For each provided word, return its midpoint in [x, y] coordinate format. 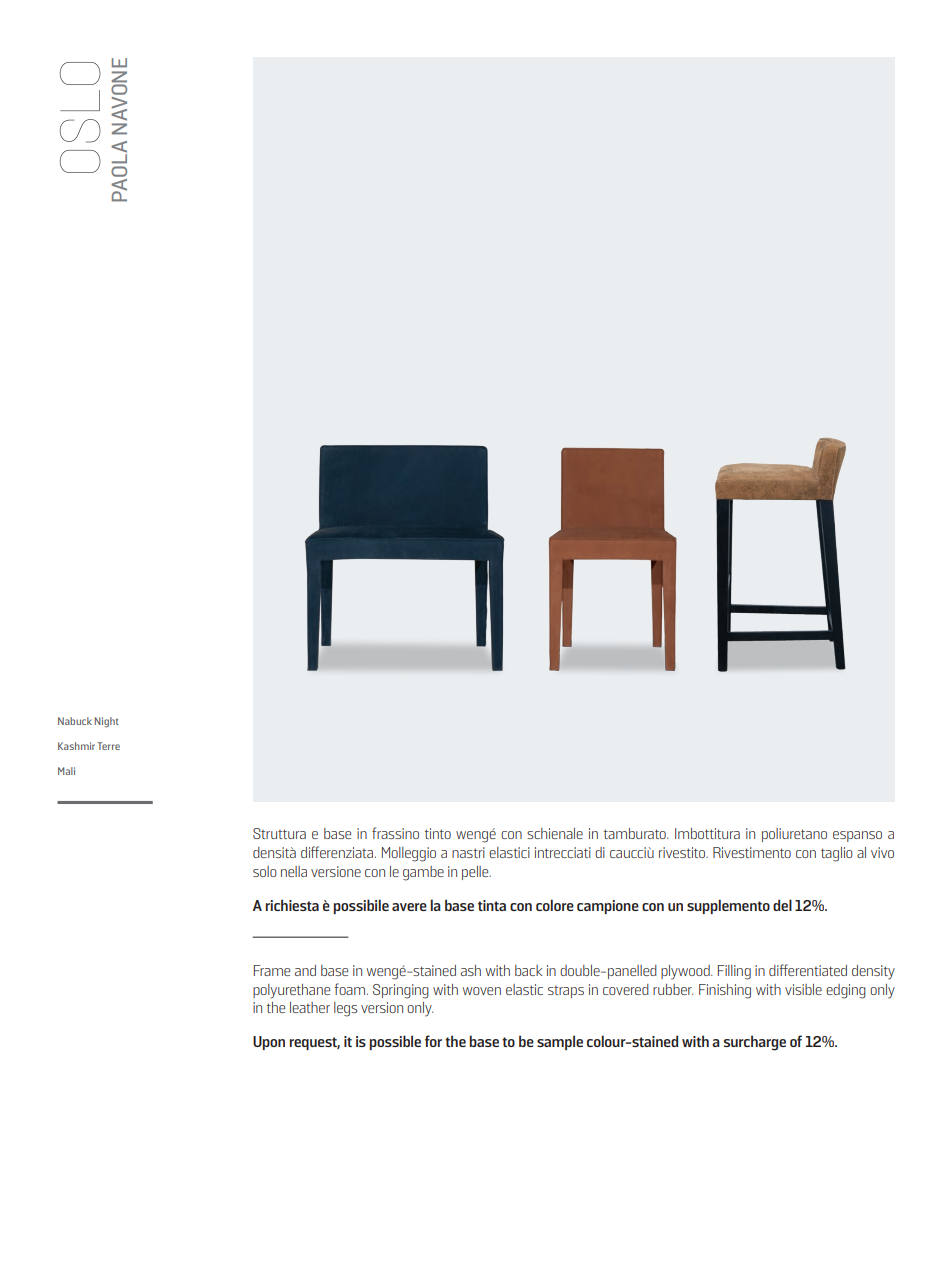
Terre [108, 746]
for [433, 1041]
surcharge [755, 1043]
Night [107, 722]
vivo [882, 852]
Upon [269, 1043]
